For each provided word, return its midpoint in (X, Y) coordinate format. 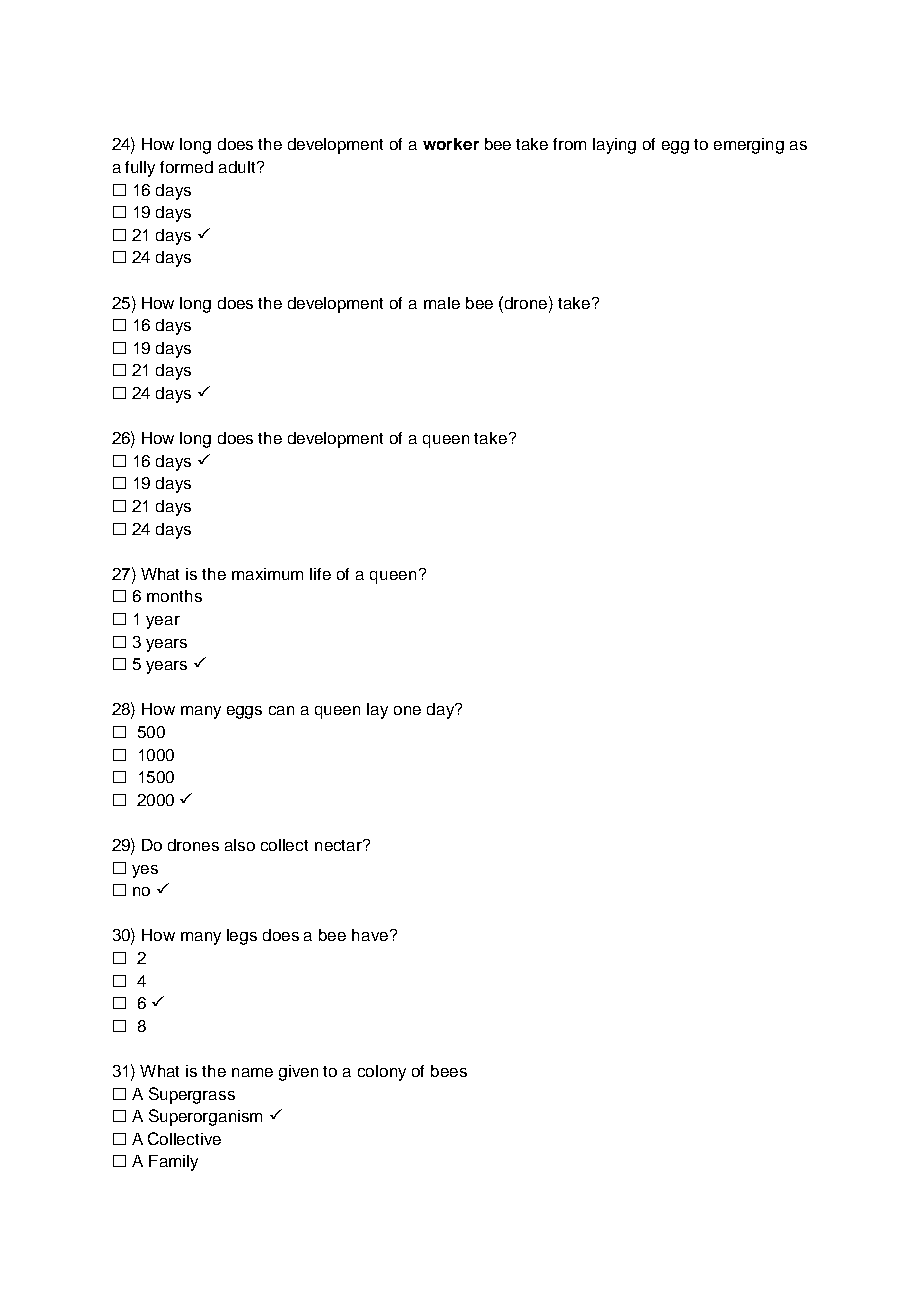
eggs (244, 712)
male (442, 303)
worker (451, 144)
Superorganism (205, 1117)
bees (449, 1071)
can (281, 710)
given (298, 1073)
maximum (267, 574)
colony (382, 1073)
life (320, 574)
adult (238, 167)
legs (242, 937)
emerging (749, 146)
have (371, 935)
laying (614, 146)
